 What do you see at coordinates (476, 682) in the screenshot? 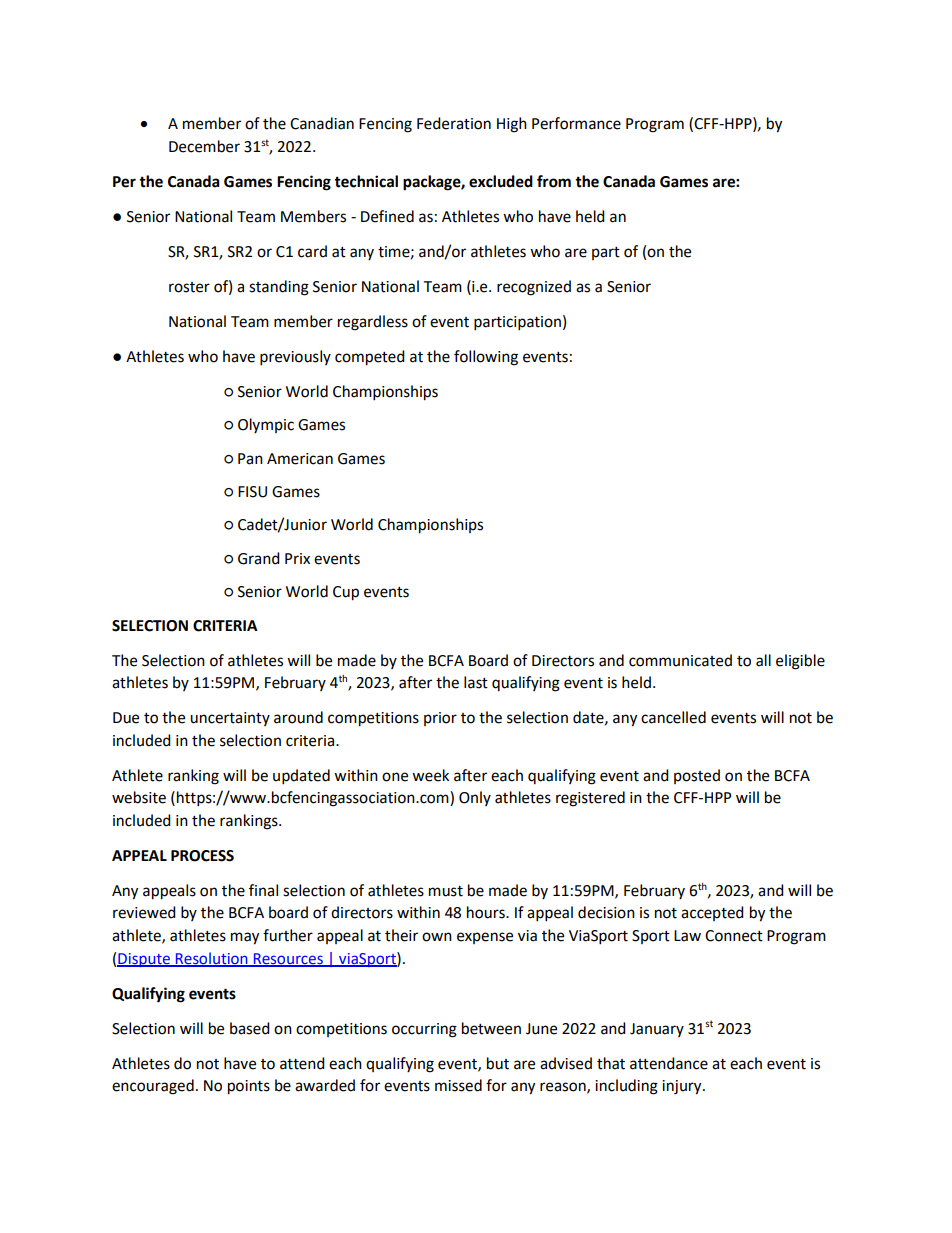
I see `last` at bounding box center [476, 682].
